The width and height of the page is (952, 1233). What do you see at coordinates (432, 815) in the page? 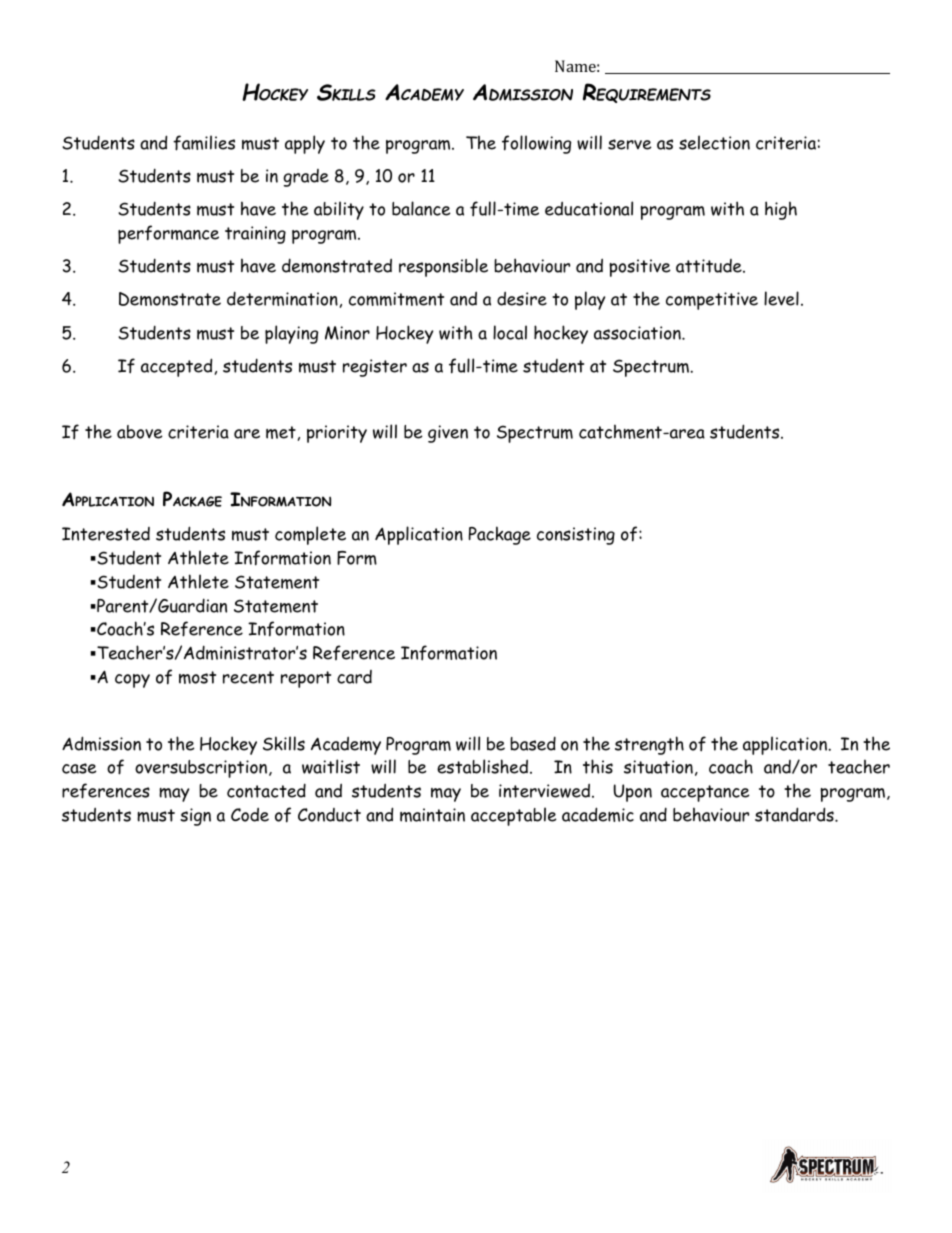
I see `maintain` at bounding box center [432, 815].
